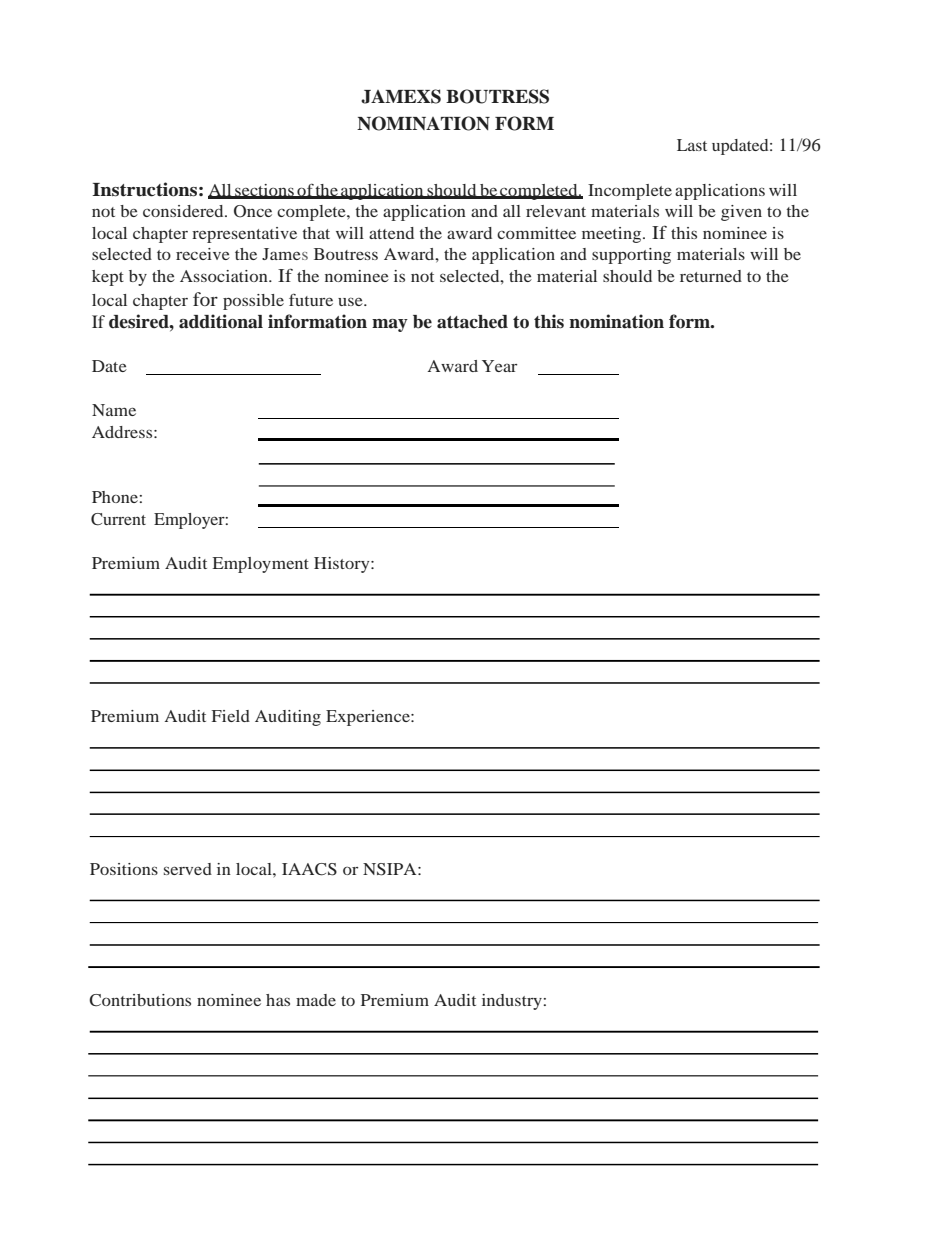 The image size is (952, 1233). Describe the element at coordinates (124, 869) in the image. I see `Positions` at that location.
